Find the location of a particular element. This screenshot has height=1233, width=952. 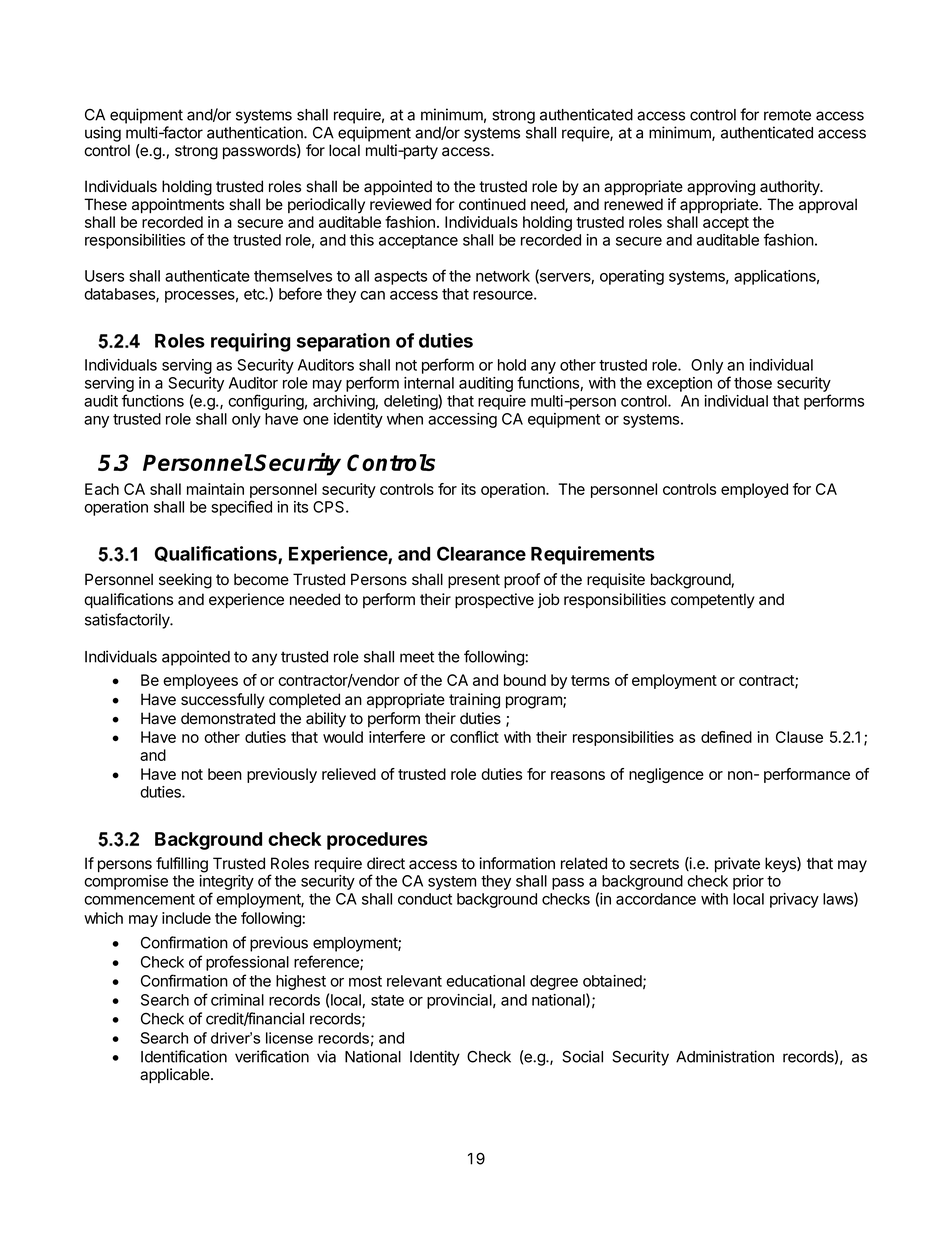

authentication is located at coordinates (256, 132).
